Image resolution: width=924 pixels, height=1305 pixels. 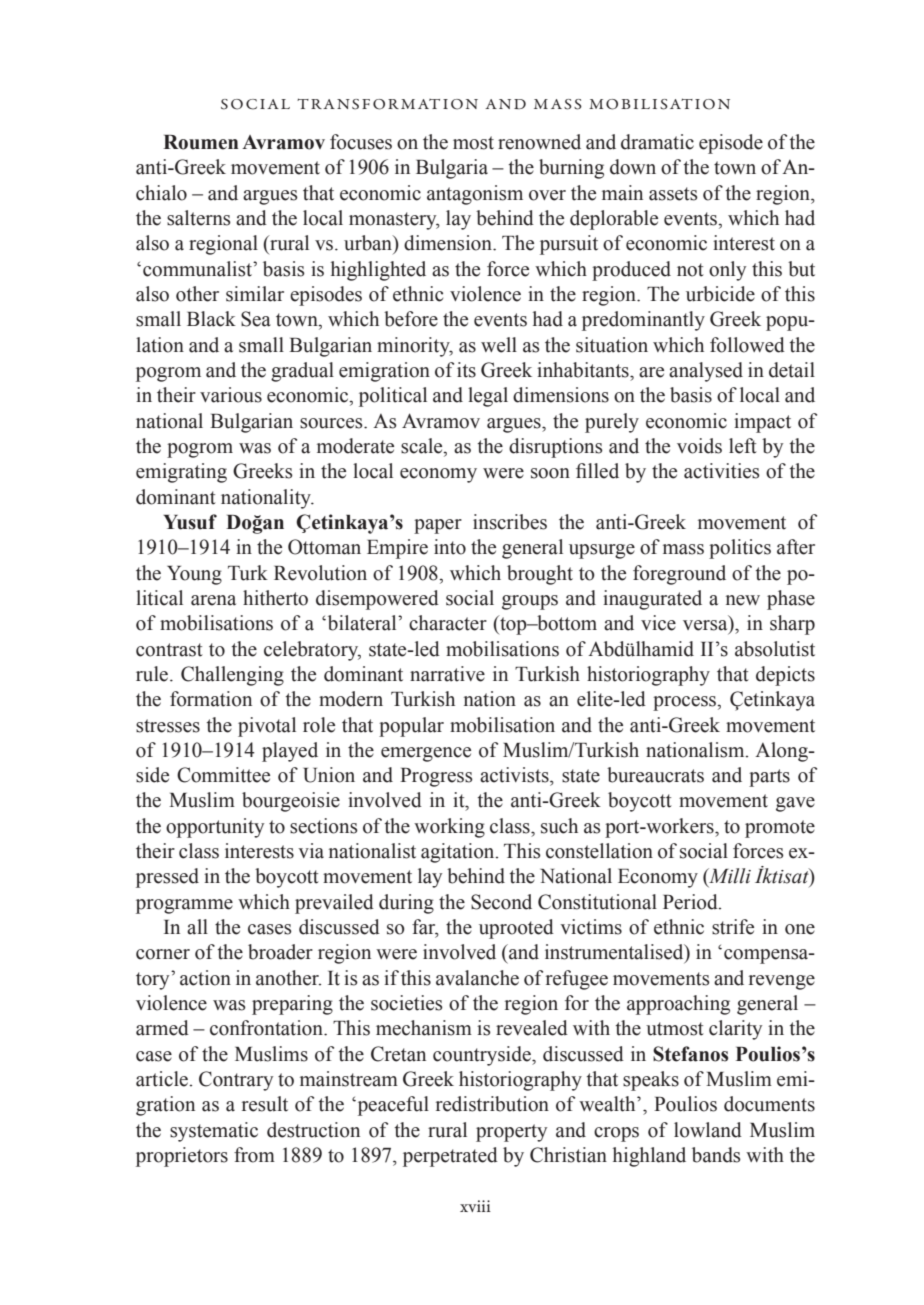 I want to click on programme, so click(x=184, y=906).
